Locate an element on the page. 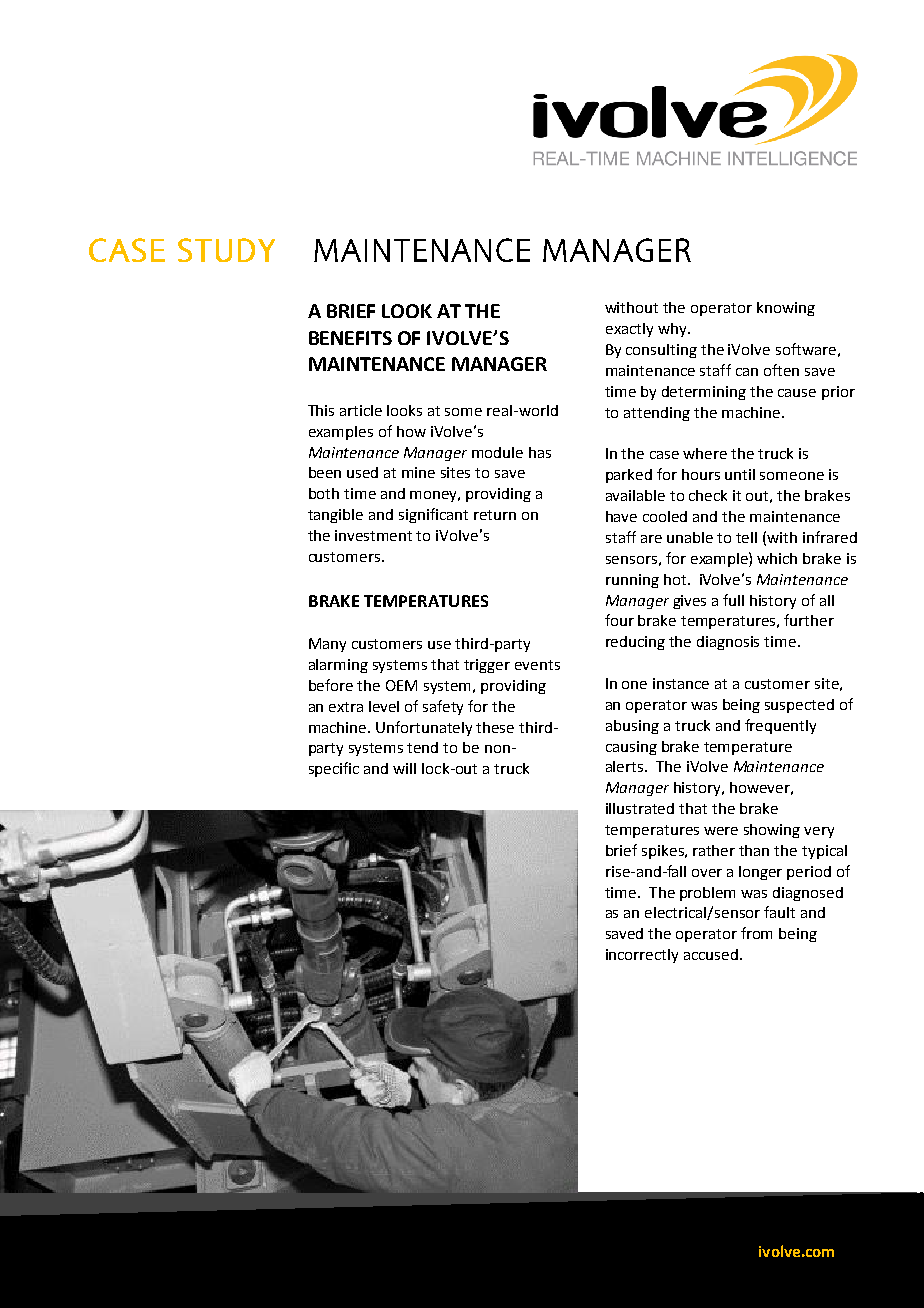 This page has width=924, height=1308. further is located at coordinates (809, 620).
